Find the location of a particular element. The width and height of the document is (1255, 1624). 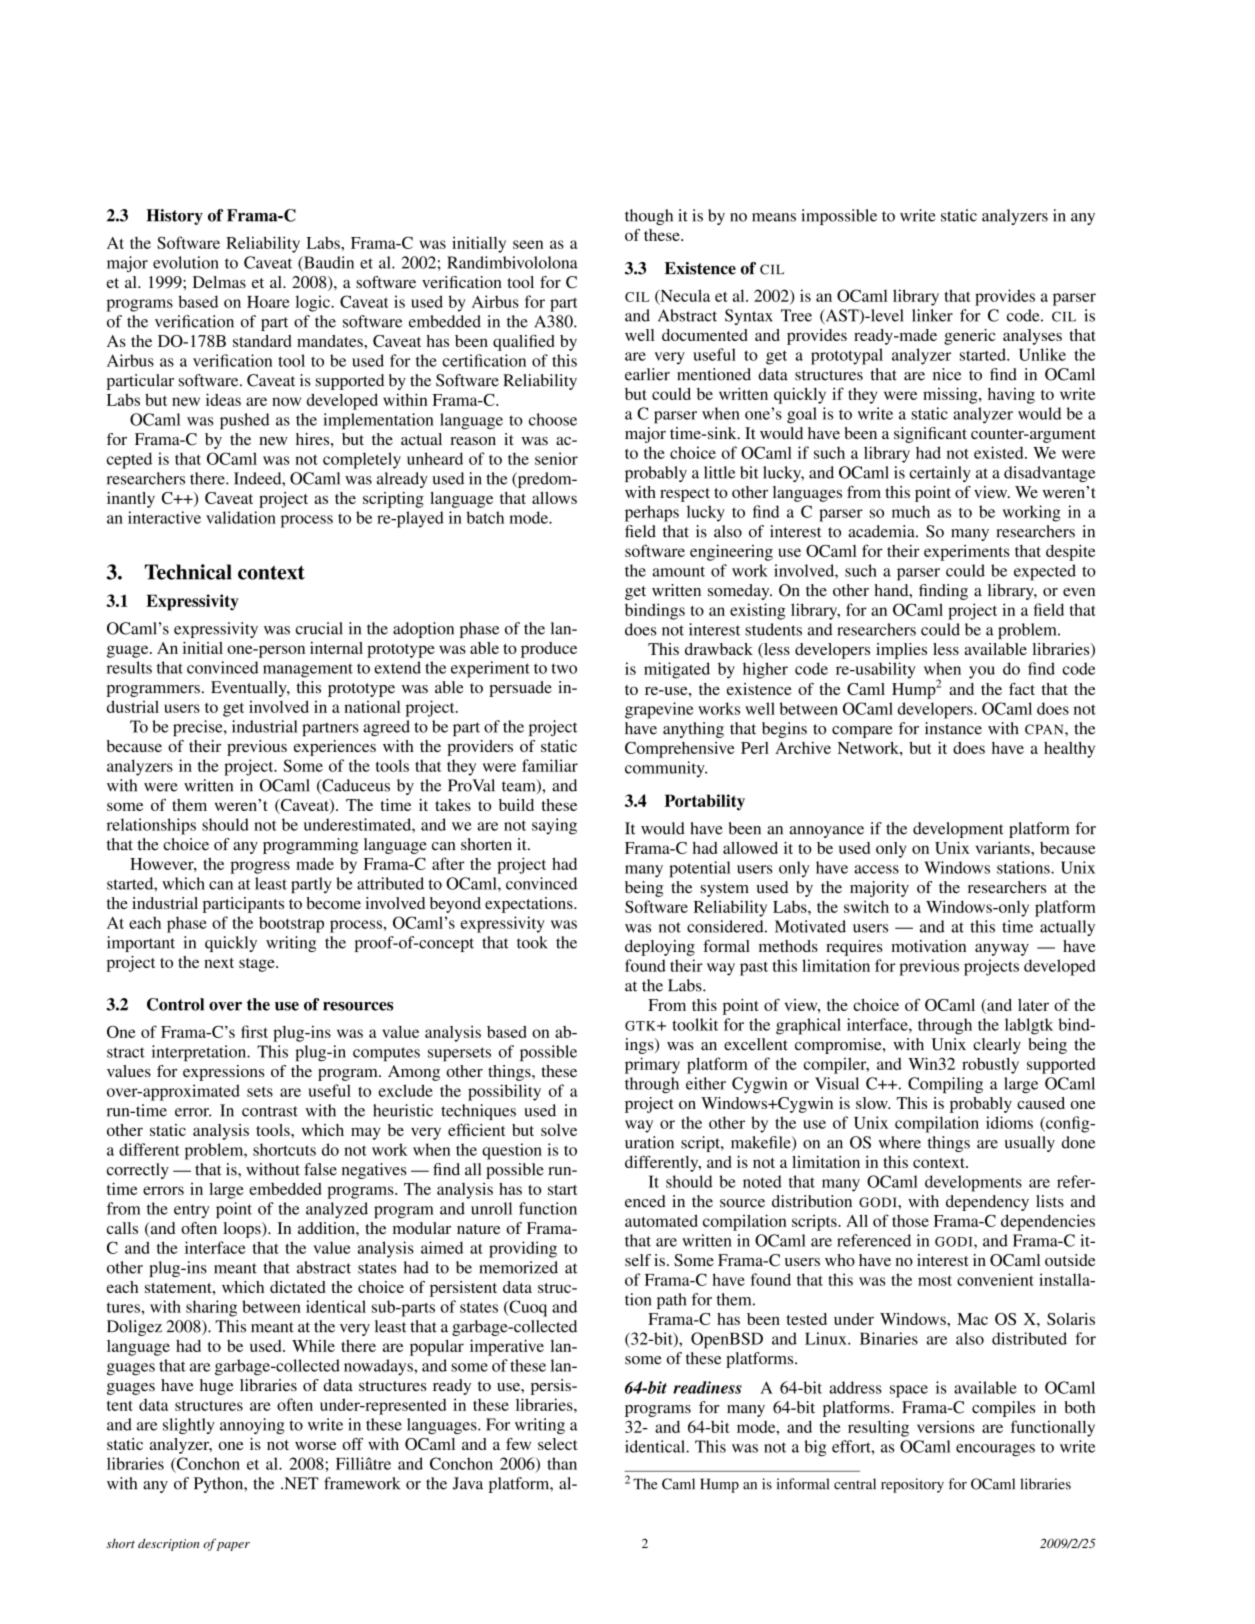

Hoare is located at coordinates (268, 302).
